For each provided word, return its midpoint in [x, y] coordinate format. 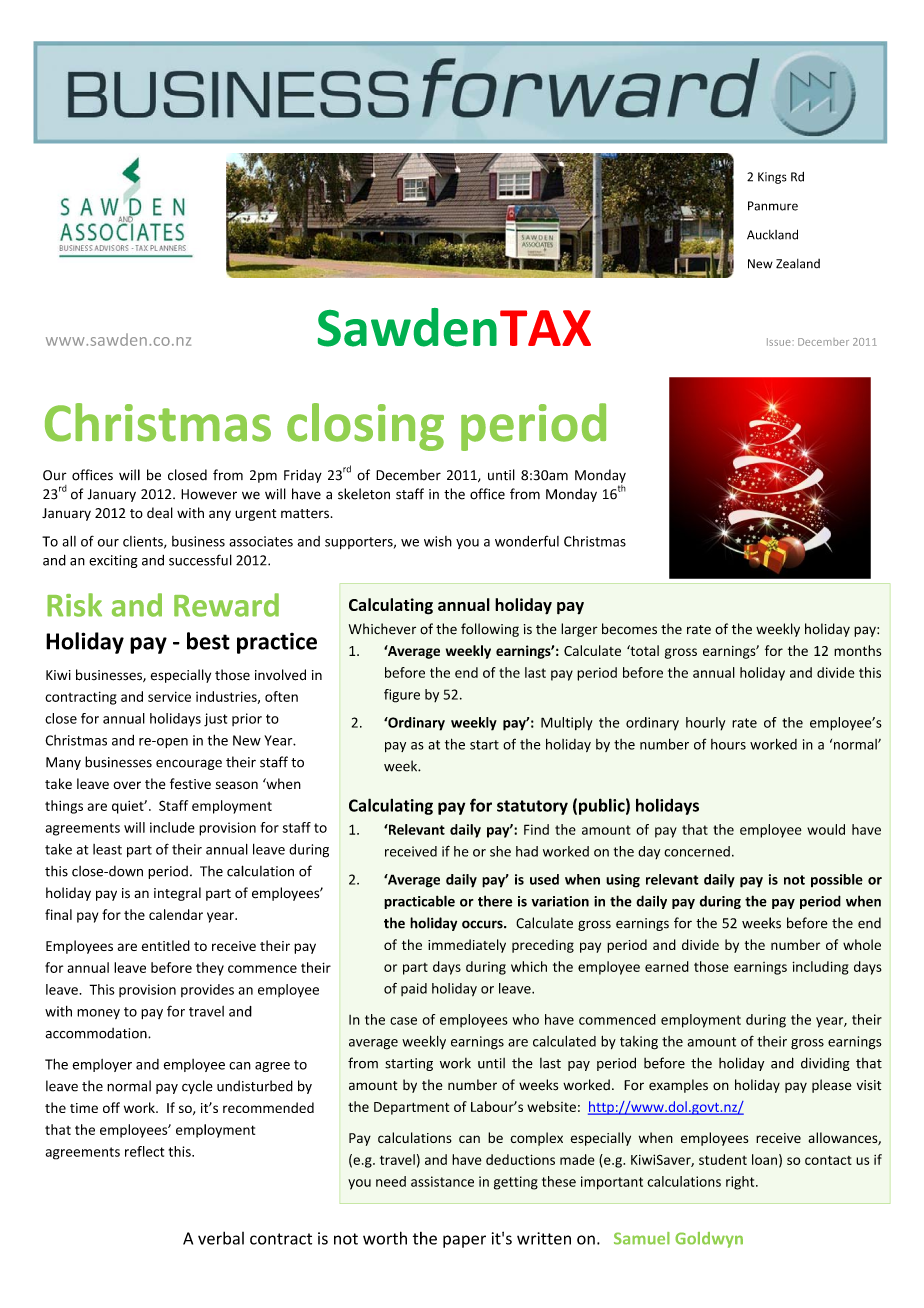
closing [365, 427]
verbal [221, 1238]
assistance [442, 1181]
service [169, 696]
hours [728, 744]
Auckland [772, 234]
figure [402, 696]
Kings [772, 178]
